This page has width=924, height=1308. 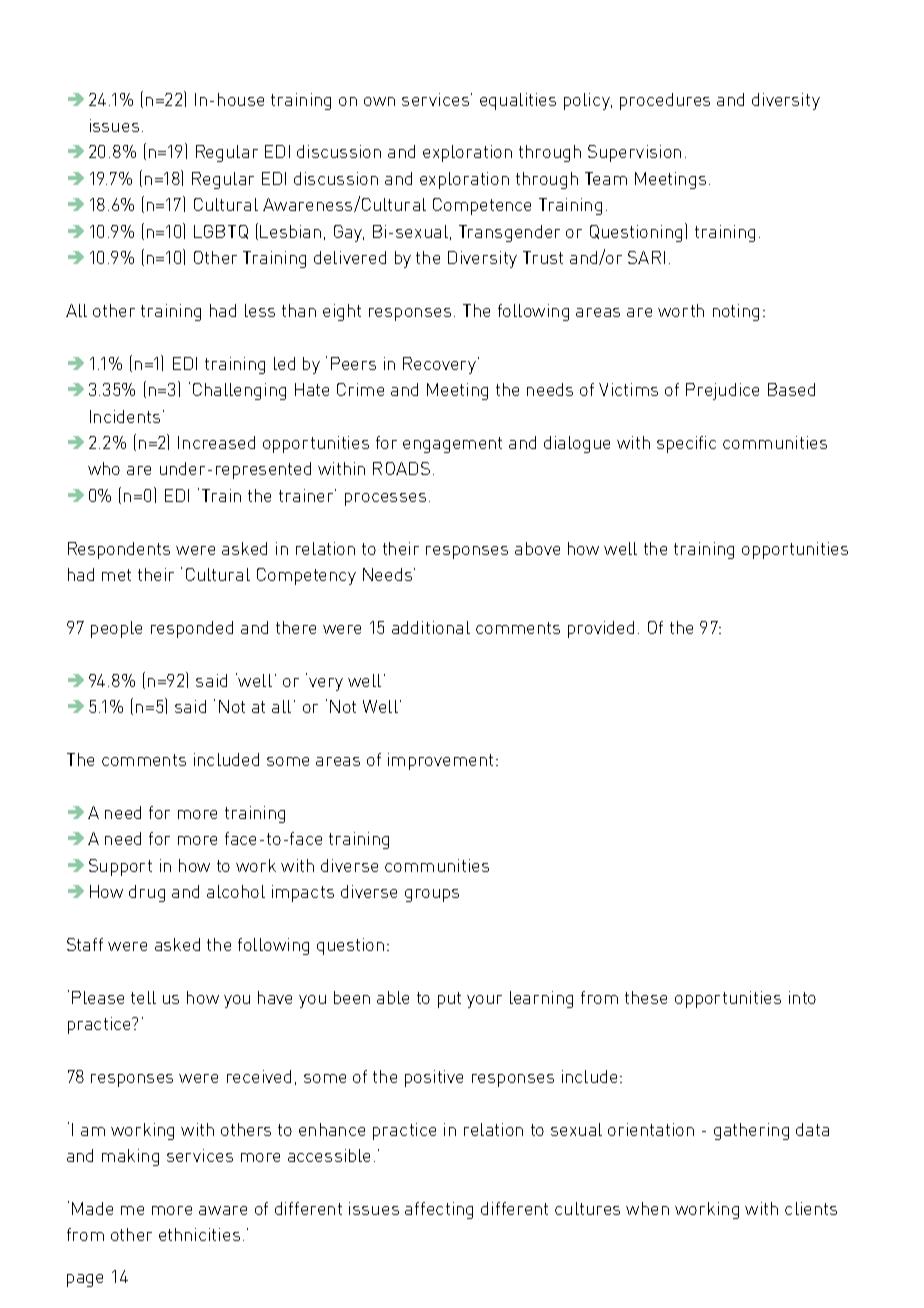 I want to click on affecting, so click(x=439, y=1210).
